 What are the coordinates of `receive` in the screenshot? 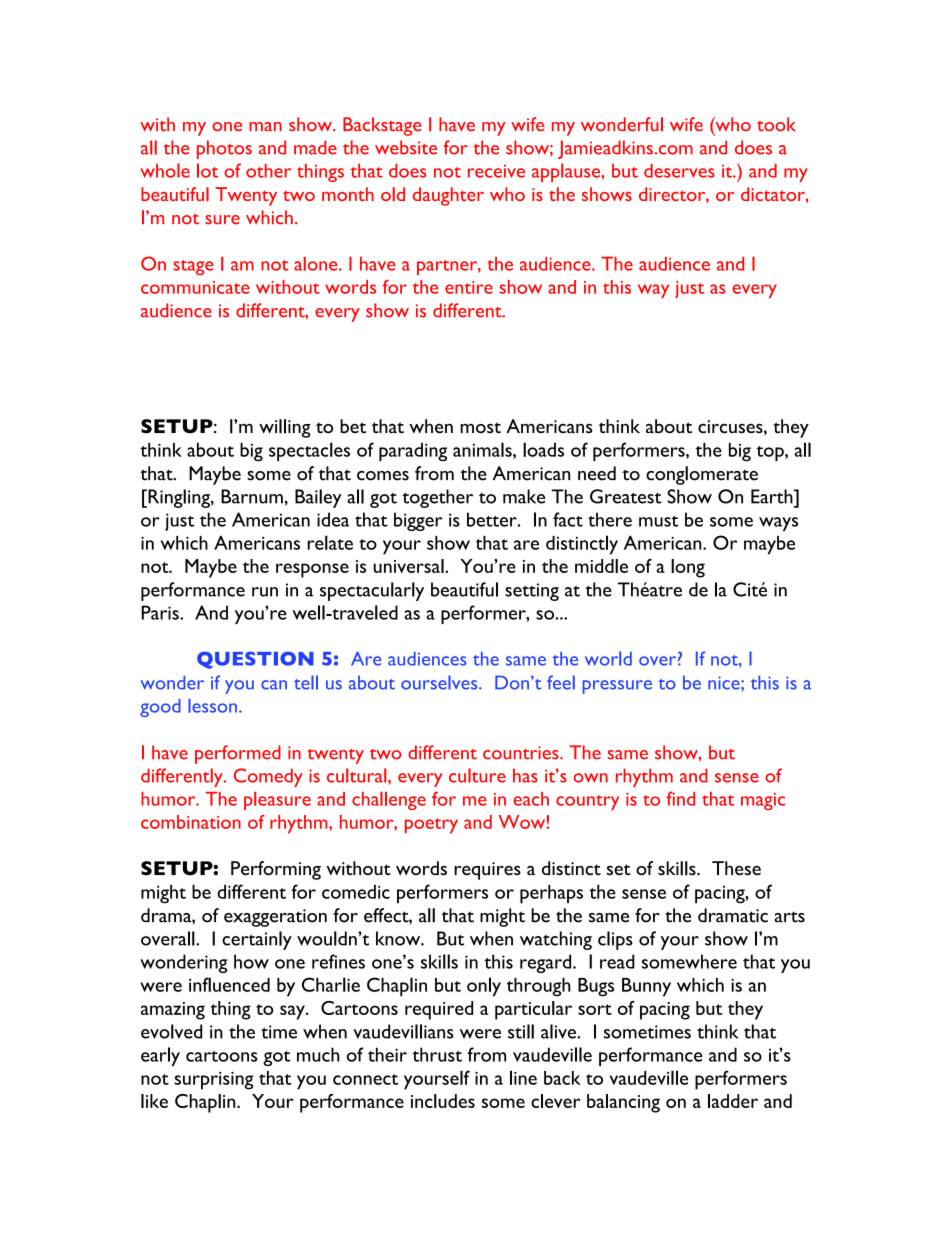 It's located at (496, 171).
